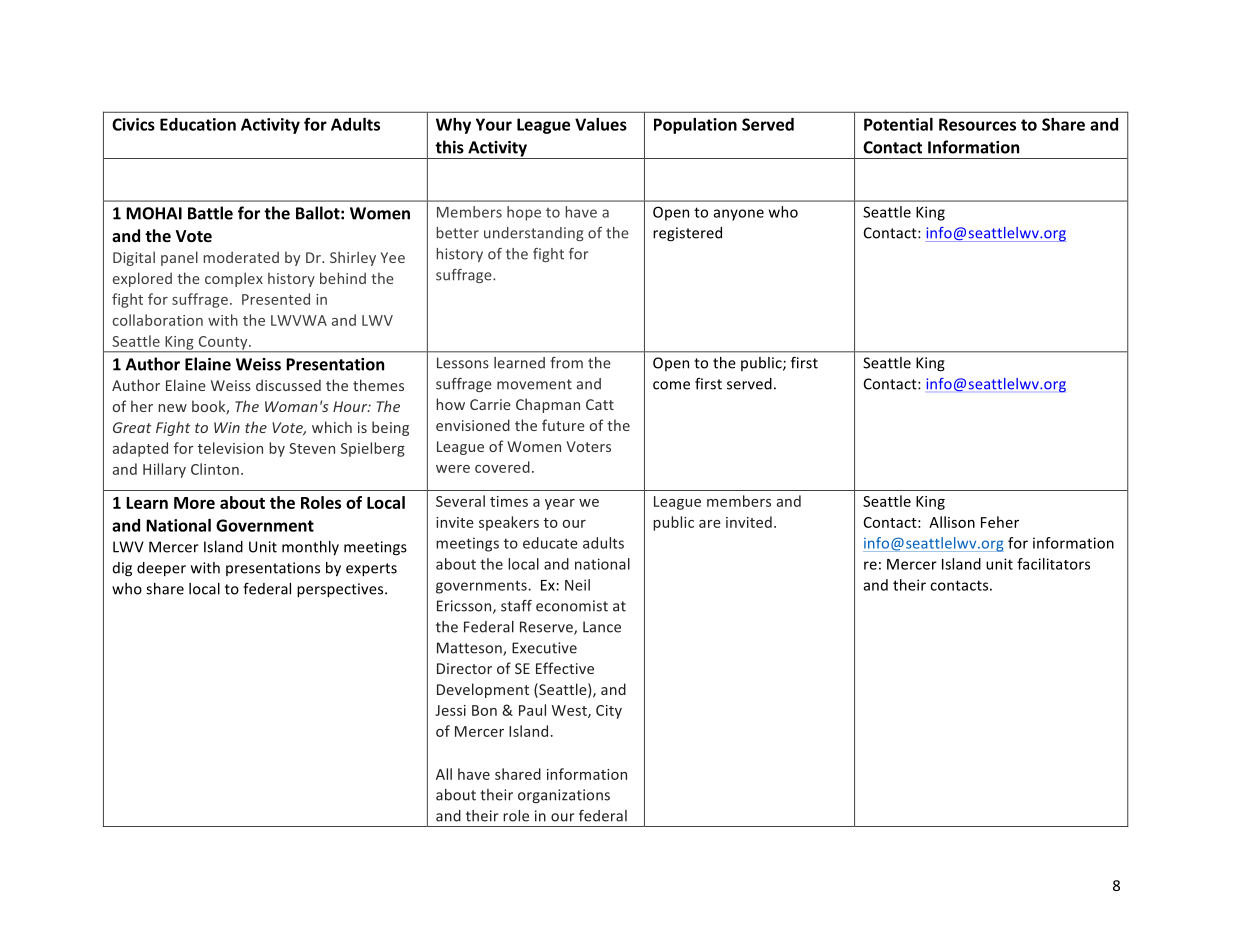 This page has height=952, width=1233. I want to click on Jessi, so click(450, 710).
